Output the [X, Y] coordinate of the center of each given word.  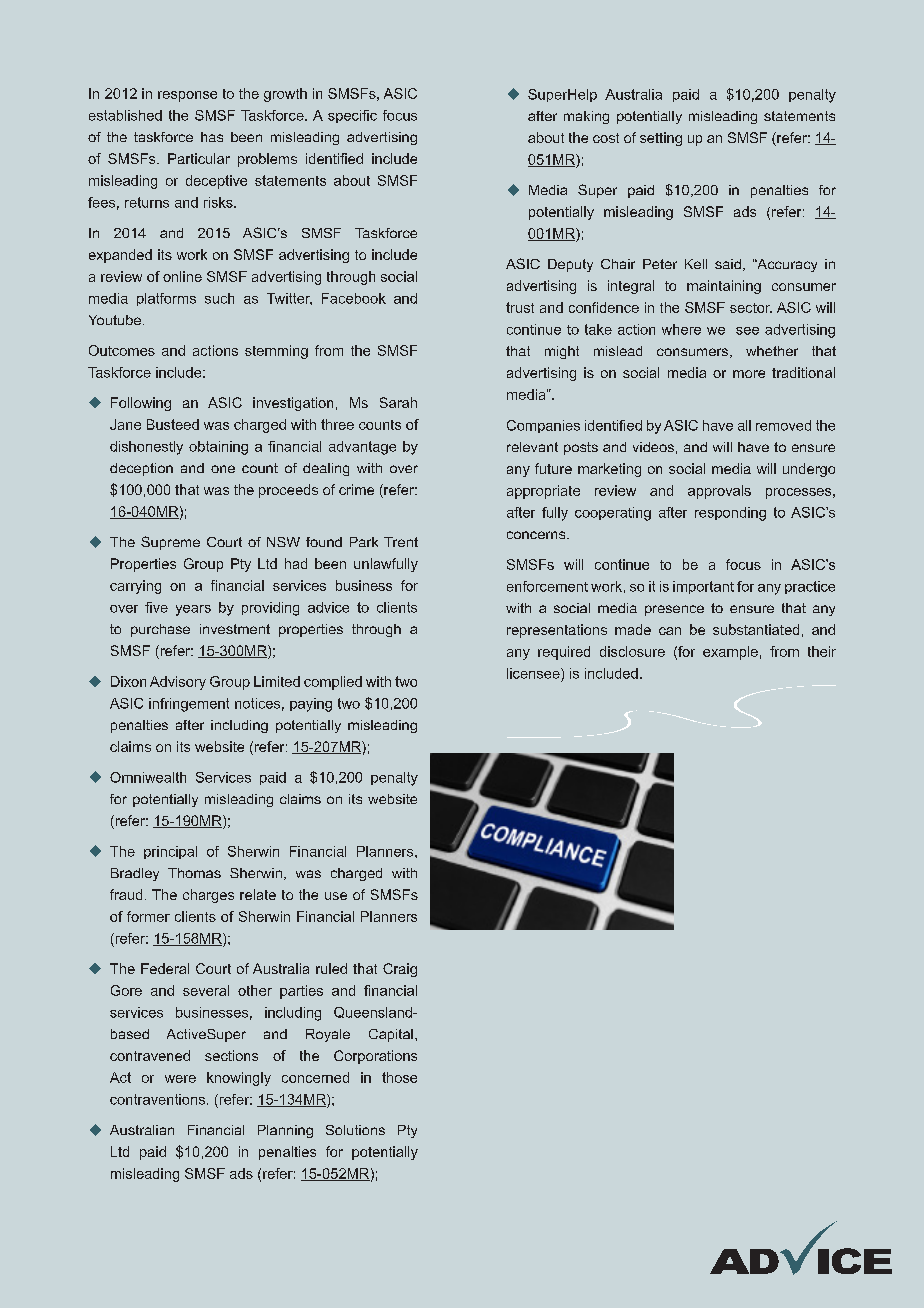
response [187, 96]
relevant [532, 447]
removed [783, 425]
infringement [189, 705]
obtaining [218, 448]
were [180, 1079]
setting [661, 139]
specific [352, 116]
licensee [534, 673]
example [730, 653]
